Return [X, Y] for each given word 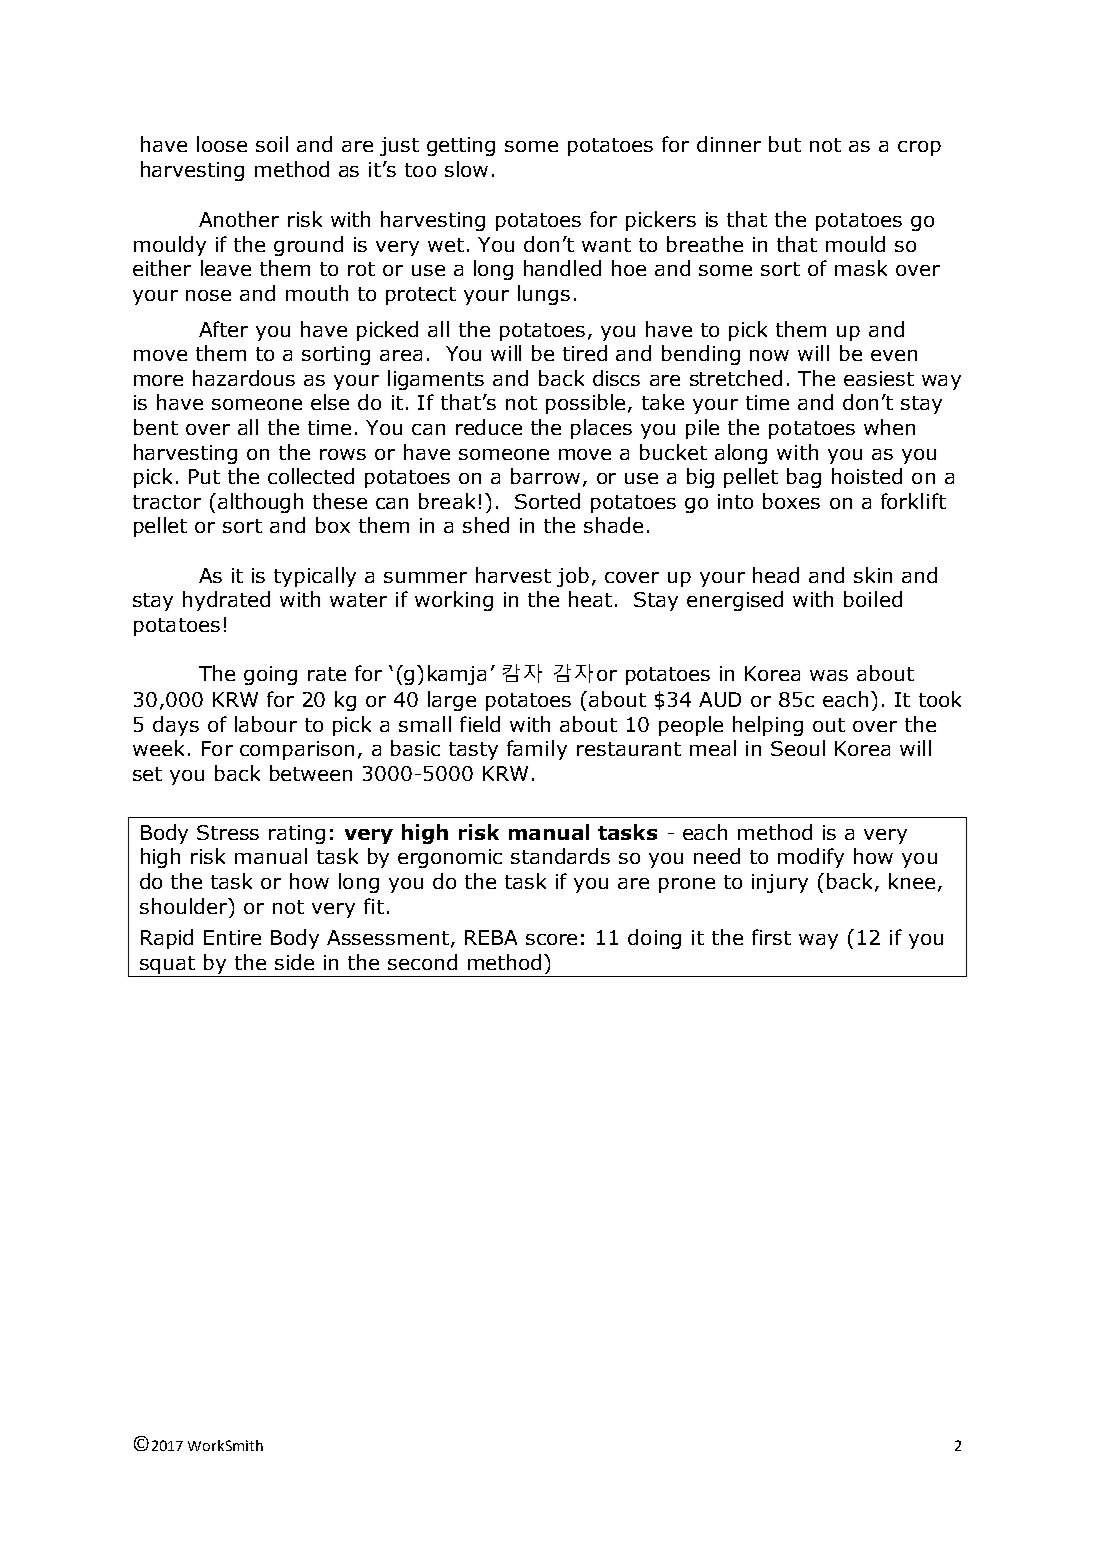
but [785, 144]
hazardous [244, 378]
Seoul [798, 748]
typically [315, 577]
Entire [232, 937]
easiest [879, 378]
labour [266, 724]
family [537, 750]
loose [222, 144]
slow [466, 169]
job [573, 577]
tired [585, 353]
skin [873, 575]
